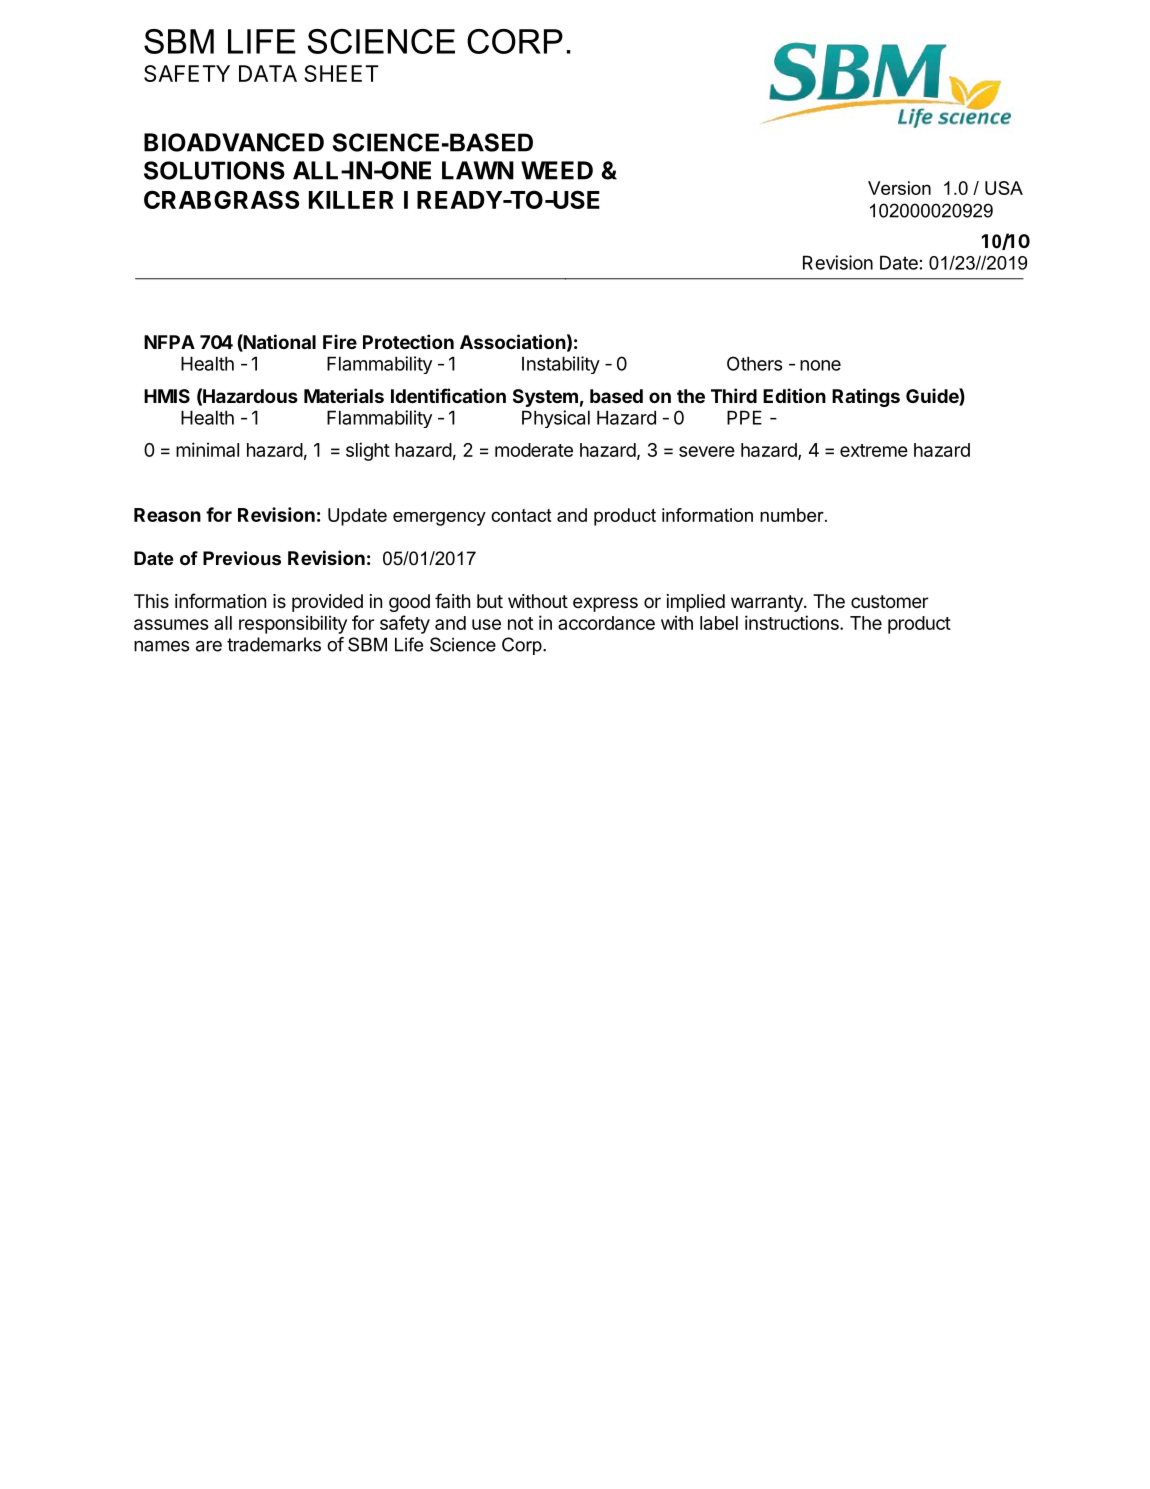 This screenshot has width=1150, height=1489. What do you see at coordinates (1004, 188) in the screenshot?
I see `USA` at bounding box center [1004, 188].
